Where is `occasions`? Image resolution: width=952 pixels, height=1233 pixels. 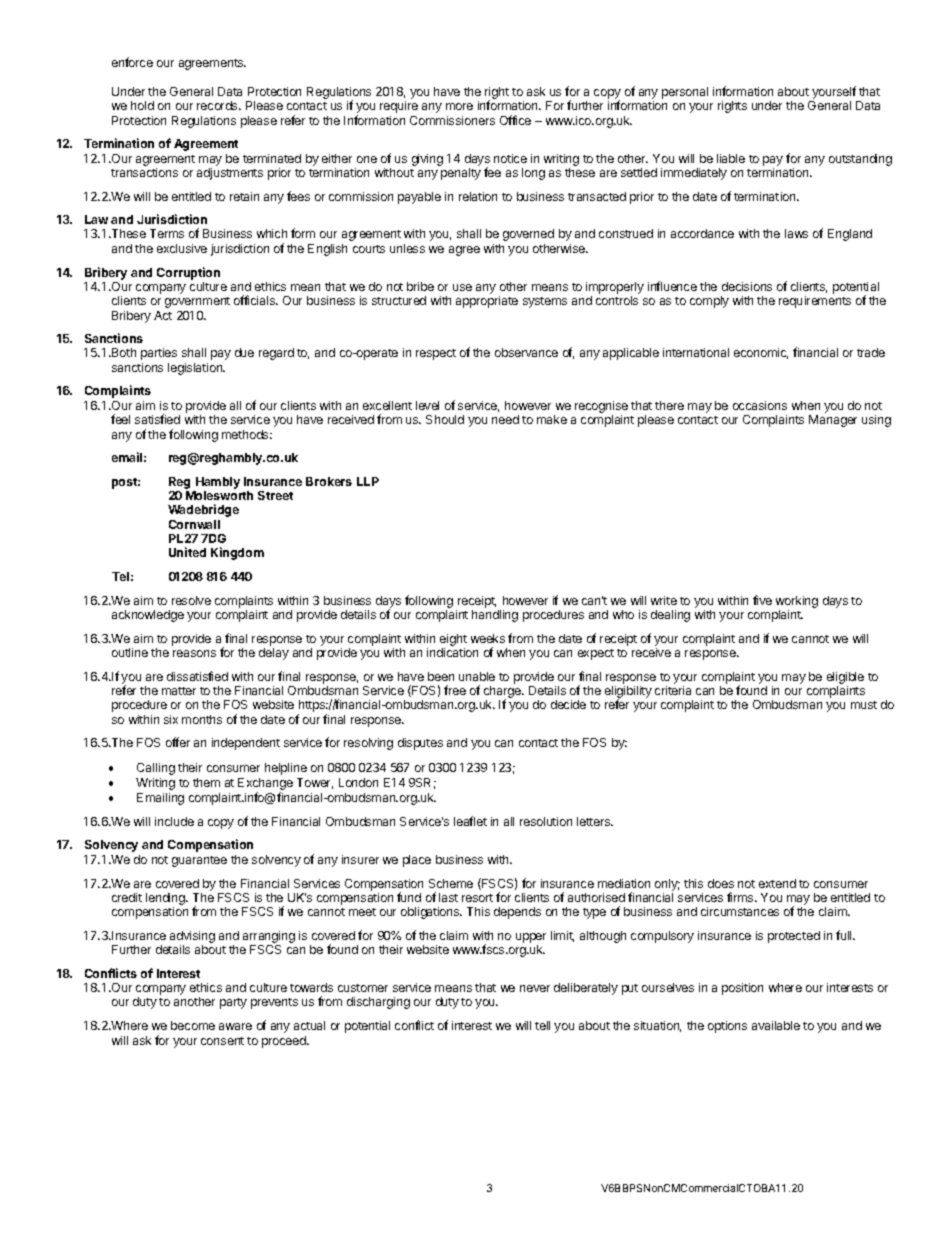 occasions is located at coordinates (760, 405).
